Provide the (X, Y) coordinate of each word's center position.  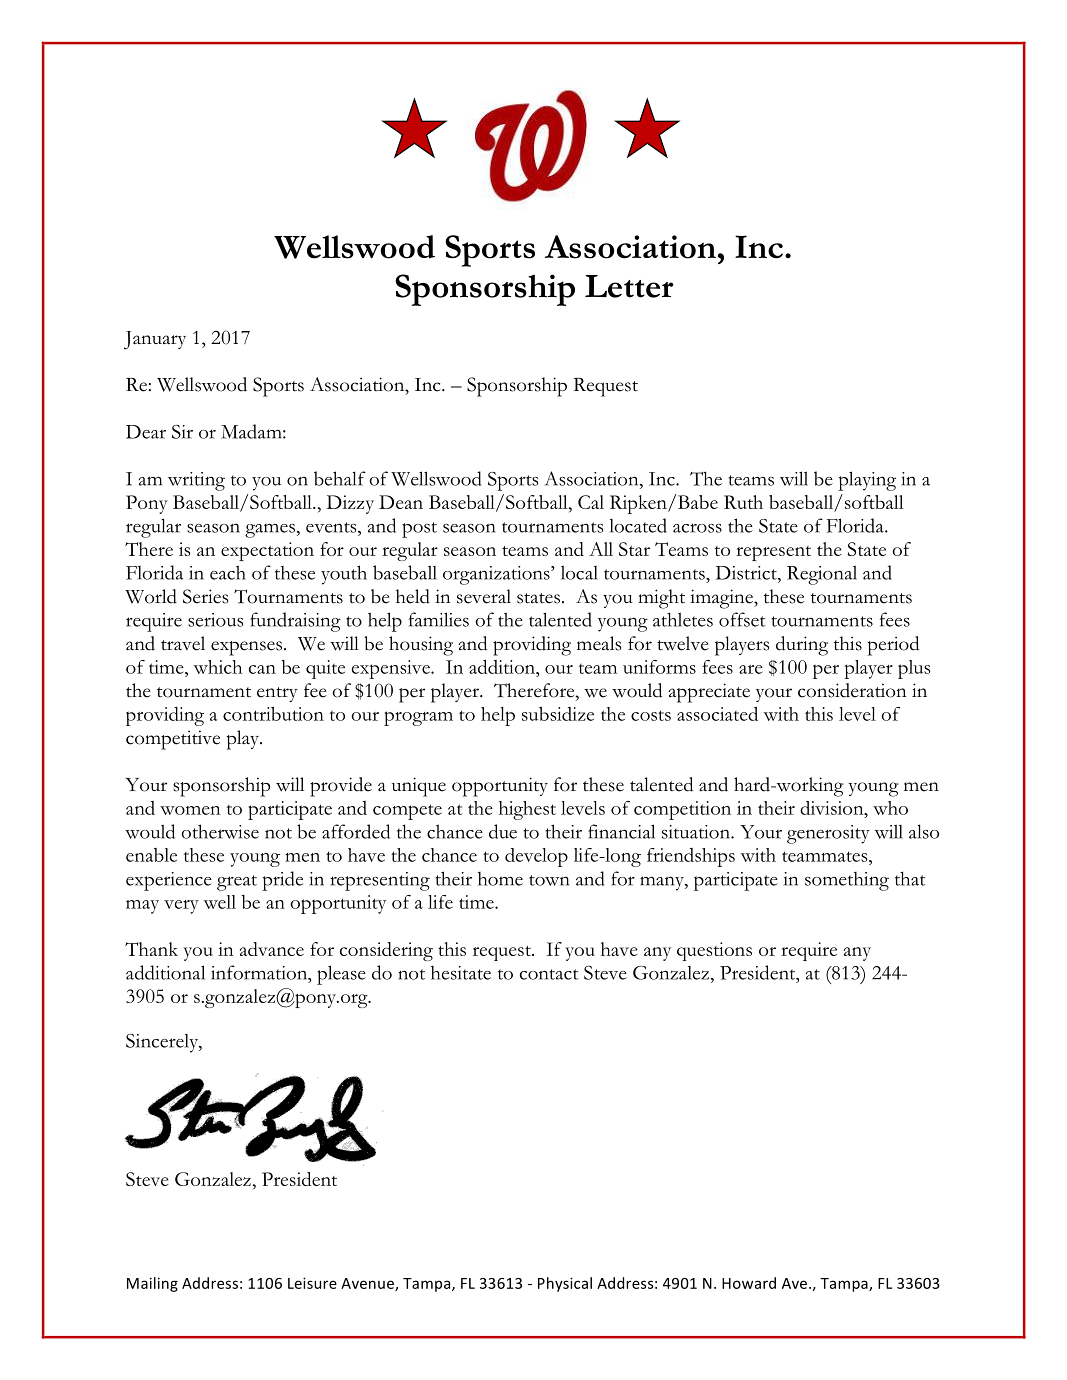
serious (215, 620)
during (802, 646)
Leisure (312, 1283)
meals (599, 643)
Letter (629, 286)
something (847, 881)
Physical (565, 1284)
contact (549, 974)
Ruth (743, 502)
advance (272, 949)
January (155, 340)
